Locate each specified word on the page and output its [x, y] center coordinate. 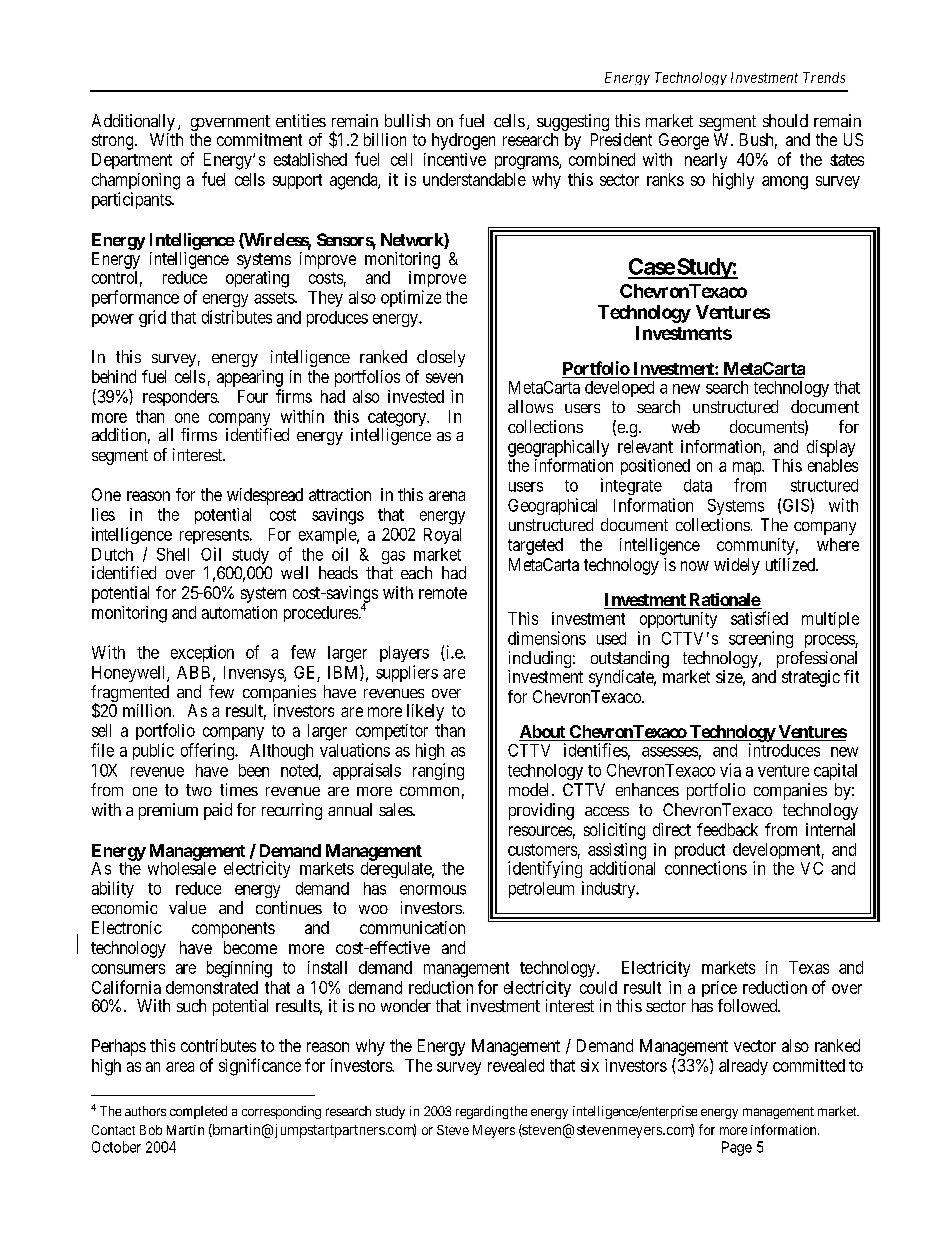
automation [239, 612]
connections [706, 868]
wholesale [182, 867]
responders [180, 398]
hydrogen [463, 141]
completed [198, 1112]
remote [443, 593]
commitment [259, 139]
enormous [433, 890]
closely [441, 358]
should [785, 120]
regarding [482, 1112]
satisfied [759, 618]
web [686, 426]
